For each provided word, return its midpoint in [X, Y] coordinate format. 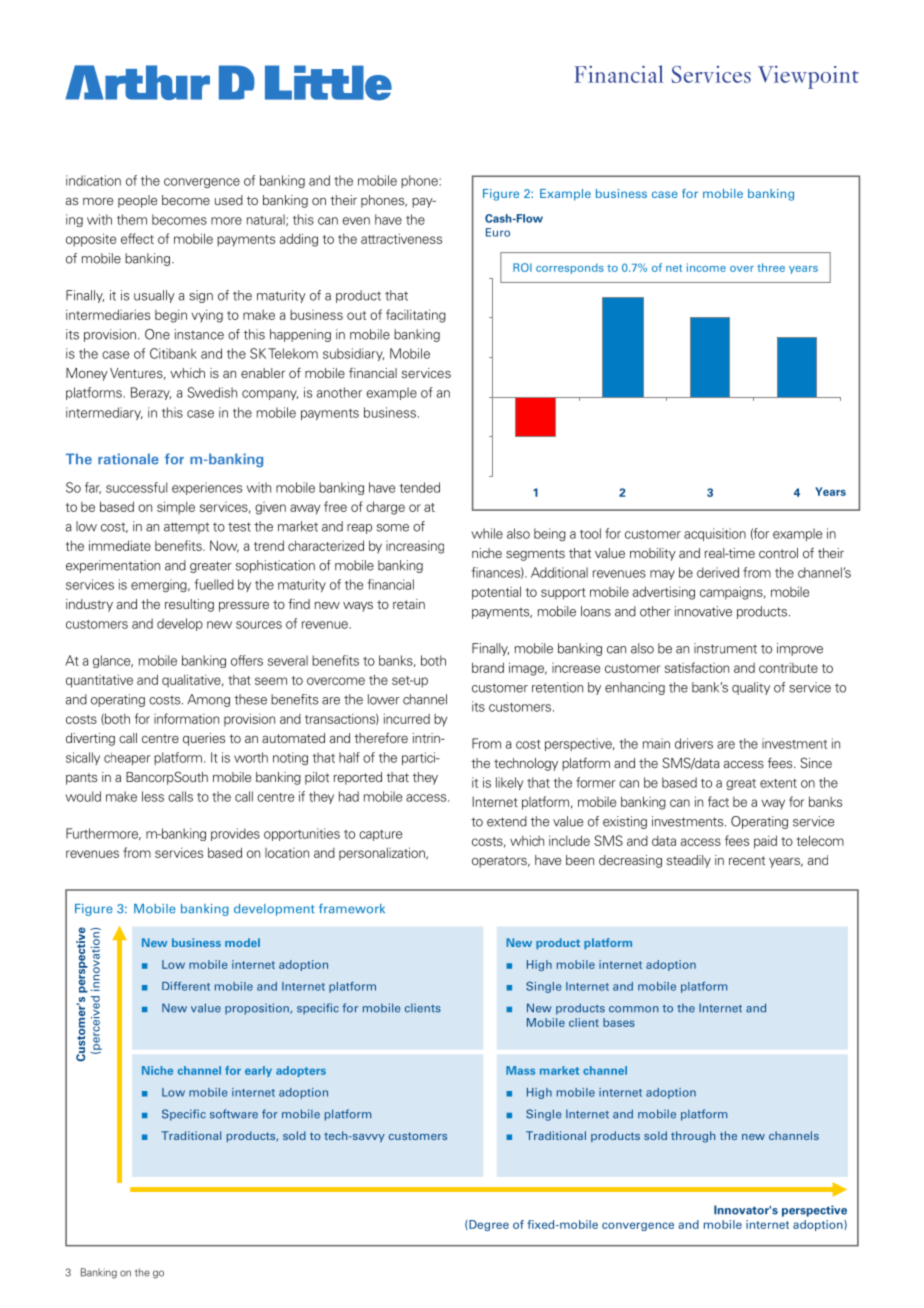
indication [93, 180]
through [693, 1137]
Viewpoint [808, 77]
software [234, 1114]
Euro [498, 232]
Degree [488, 1225]
